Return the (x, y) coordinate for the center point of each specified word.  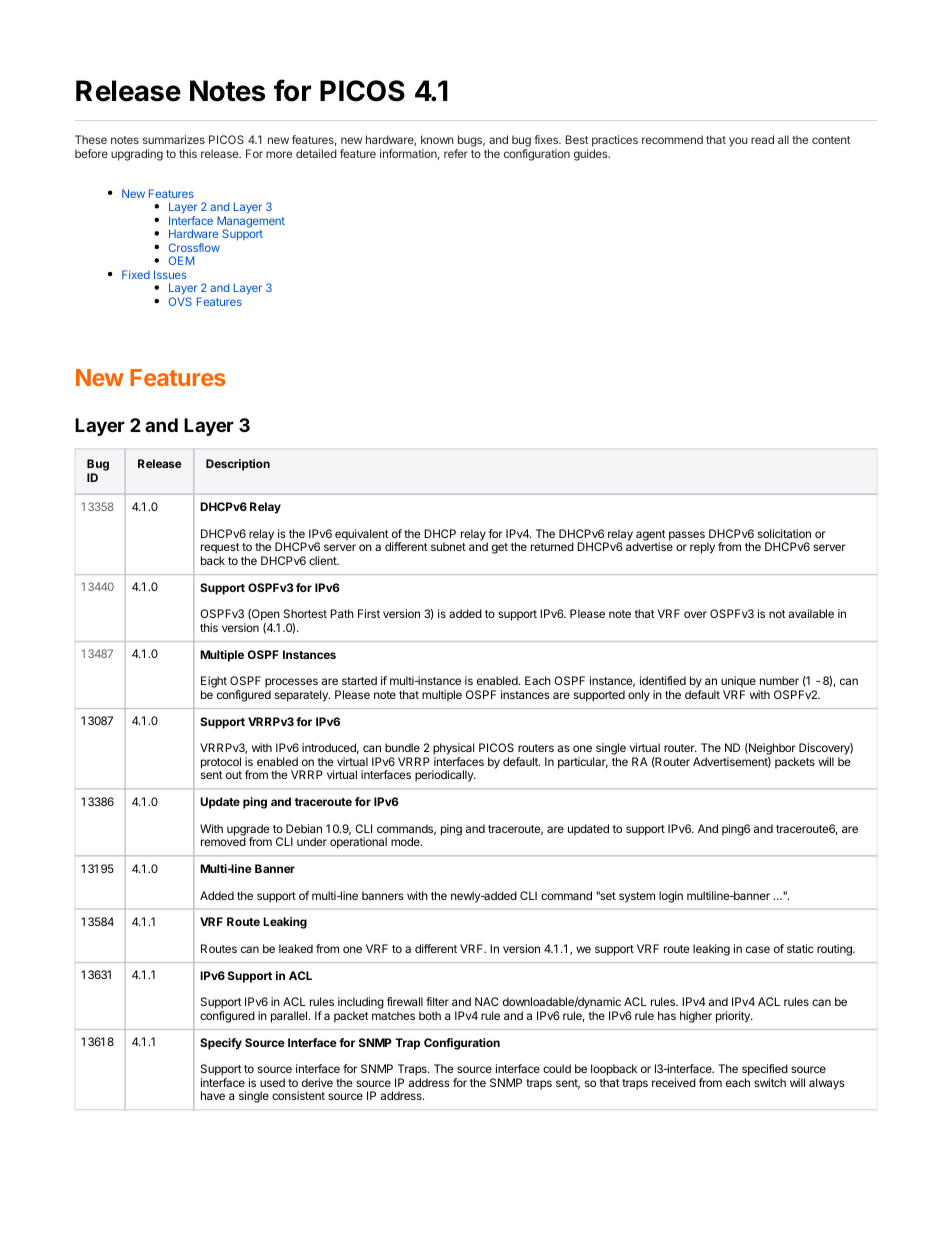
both (430, 1015)
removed (223, 841)
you (738, 142)
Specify (221, 1044)
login (671, 897)
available (811, 613)
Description (238, 465)
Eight (214, 683)
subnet (448, 546)
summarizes (174, 139)
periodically (445, 776)
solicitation (784, 533)
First (369, 613)
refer (456, 153)
